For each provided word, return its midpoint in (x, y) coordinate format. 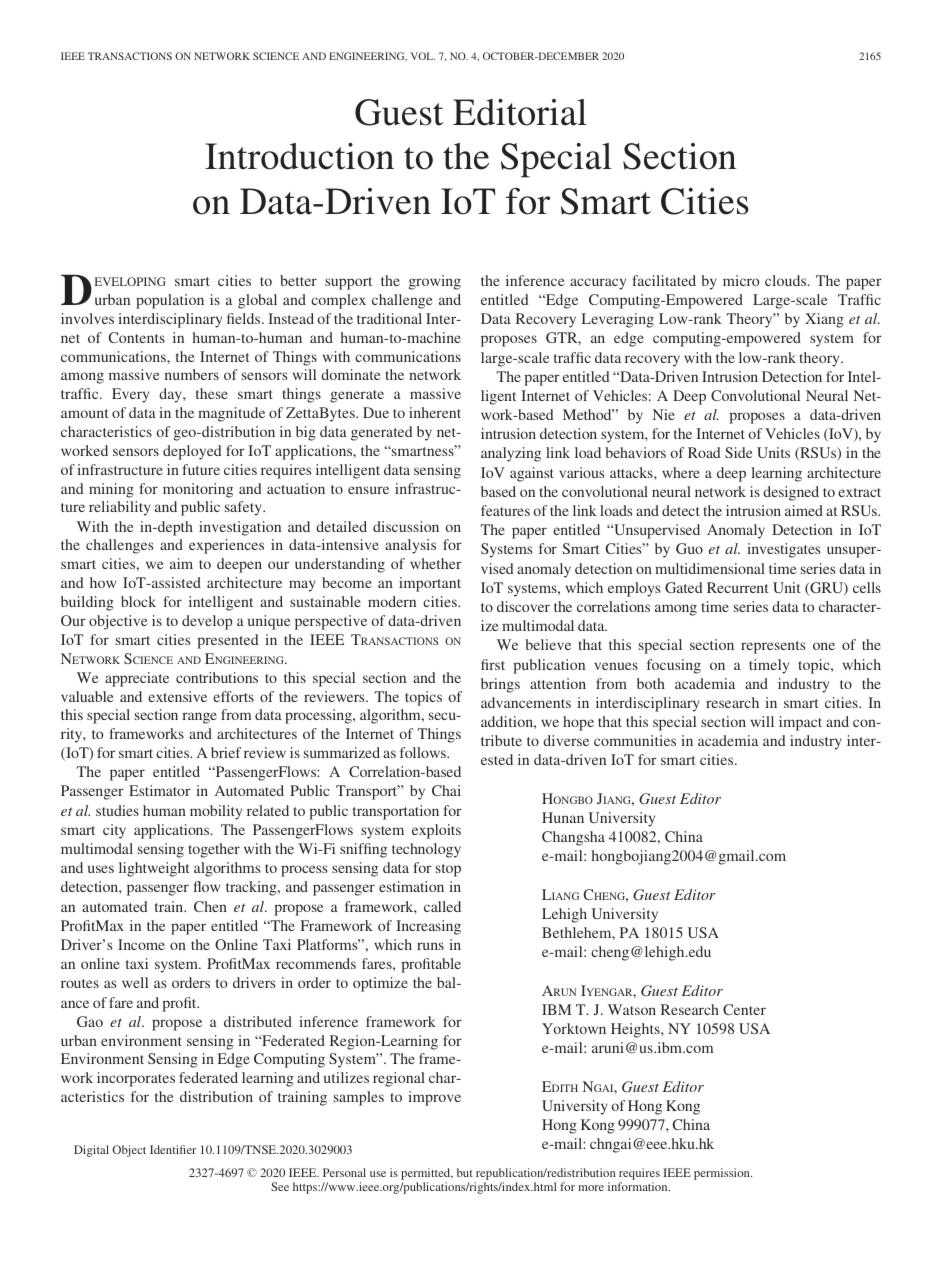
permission (723, 1174)
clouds (787, 280)
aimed (804, 510)
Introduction (299, 156)
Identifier (173, 1149)
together (214, 850)
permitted (427, 1175)
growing (435, 282)
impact (800, 723)
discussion (406, 526)
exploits (436, 831)
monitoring (198, 490)
